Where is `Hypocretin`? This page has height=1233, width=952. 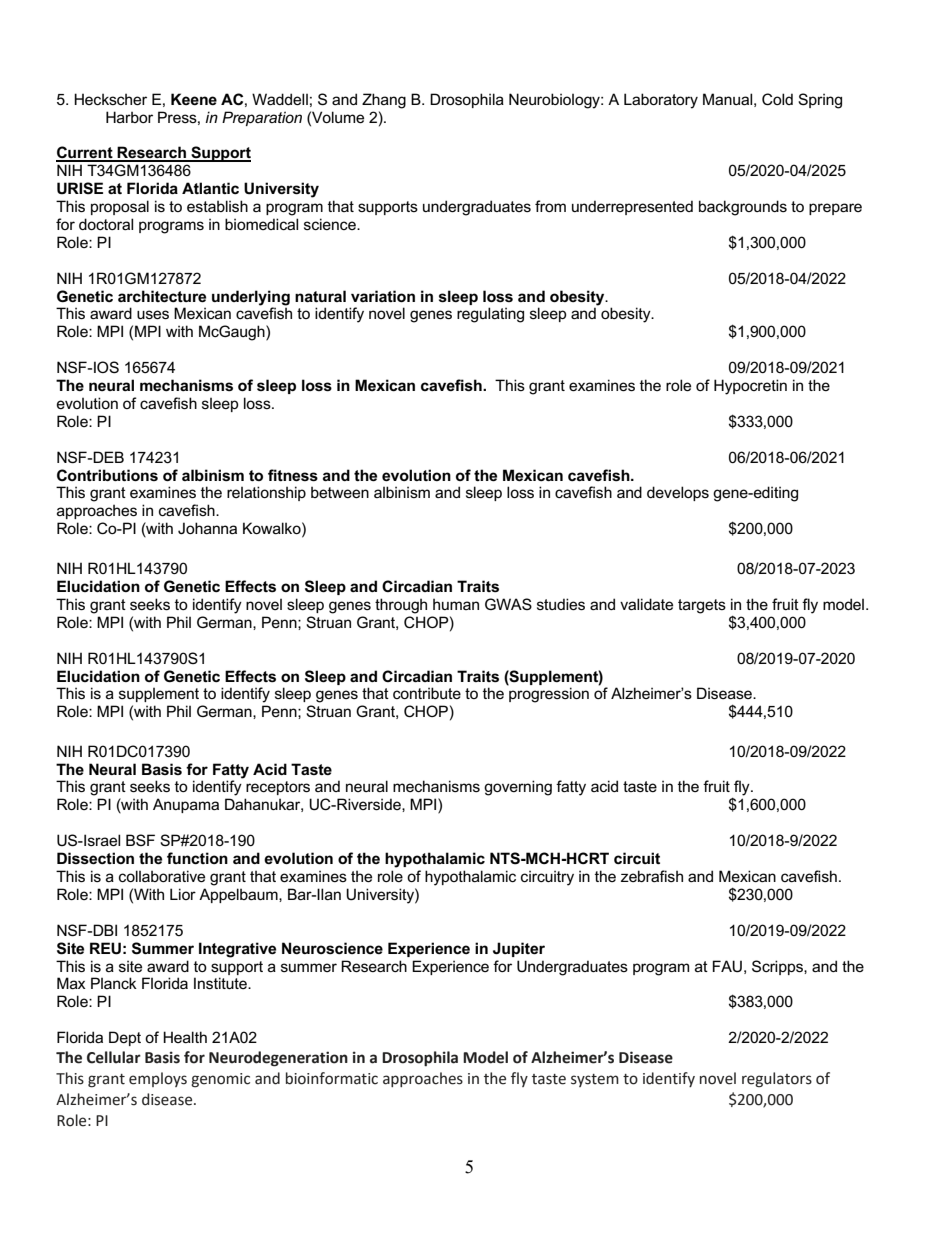 Hypocretin is located at coordinates (750, 387).
